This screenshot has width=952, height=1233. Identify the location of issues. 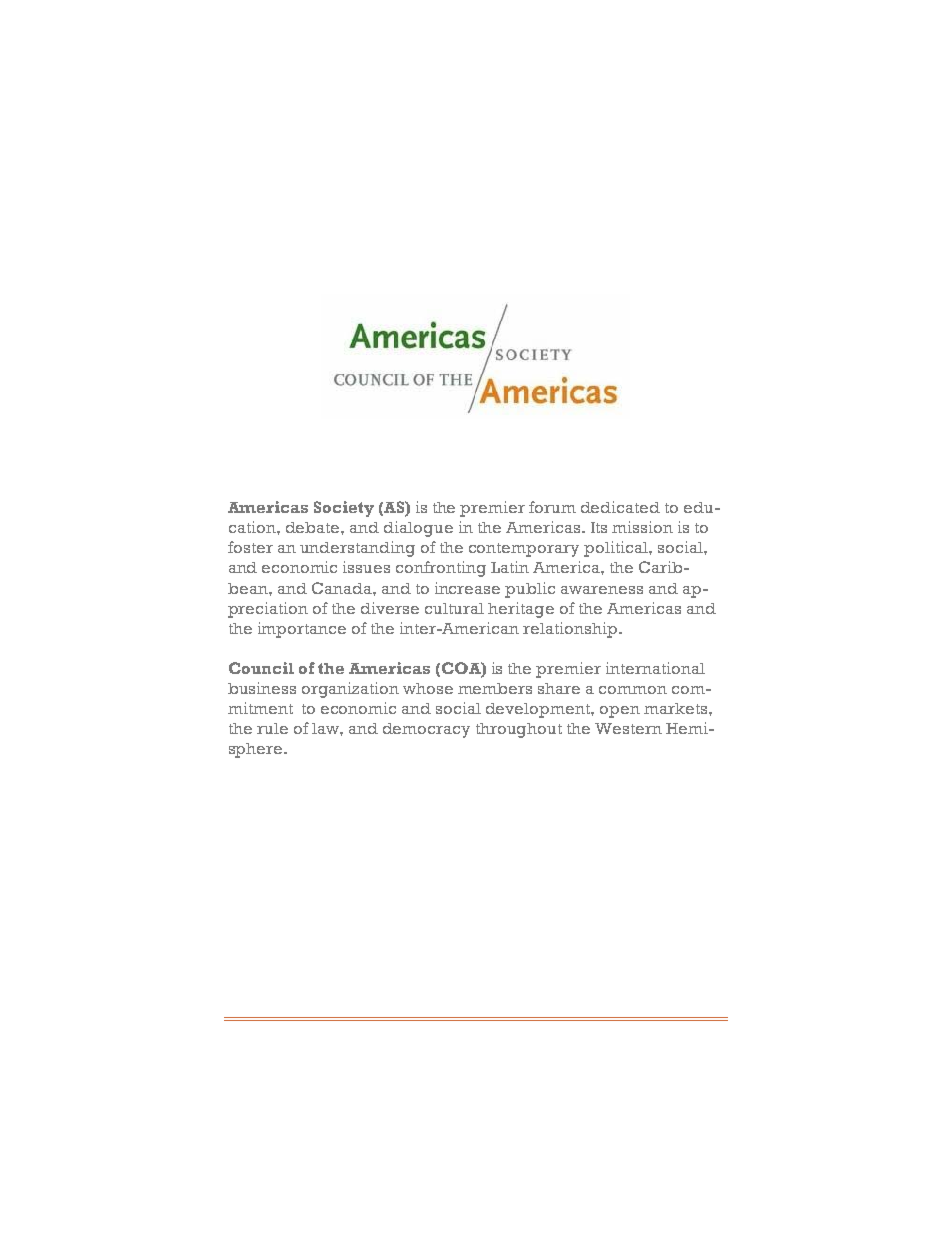
(366, 567).
